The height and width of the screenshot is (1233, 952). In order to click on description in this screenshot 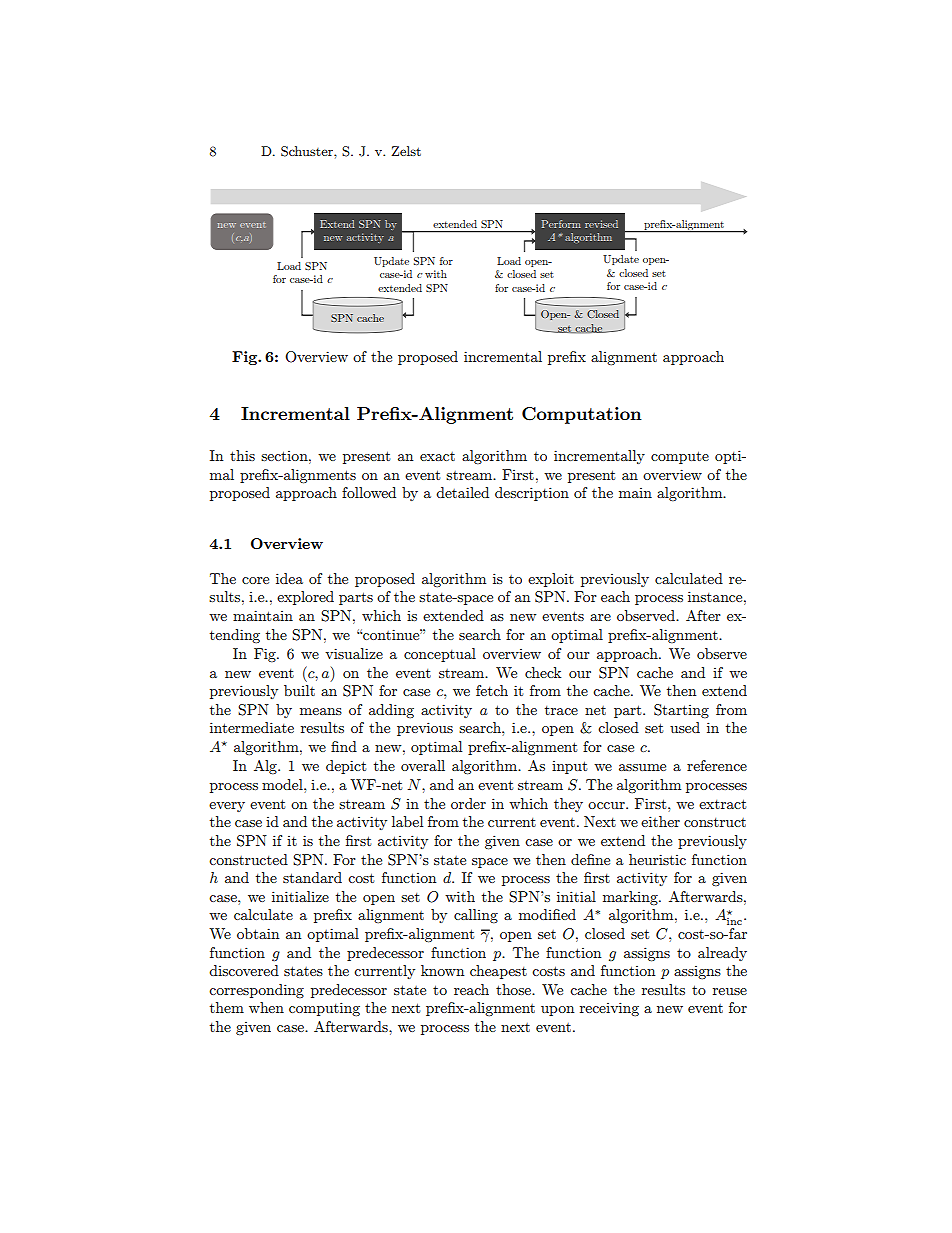, I will do `click(532, 494)`.
